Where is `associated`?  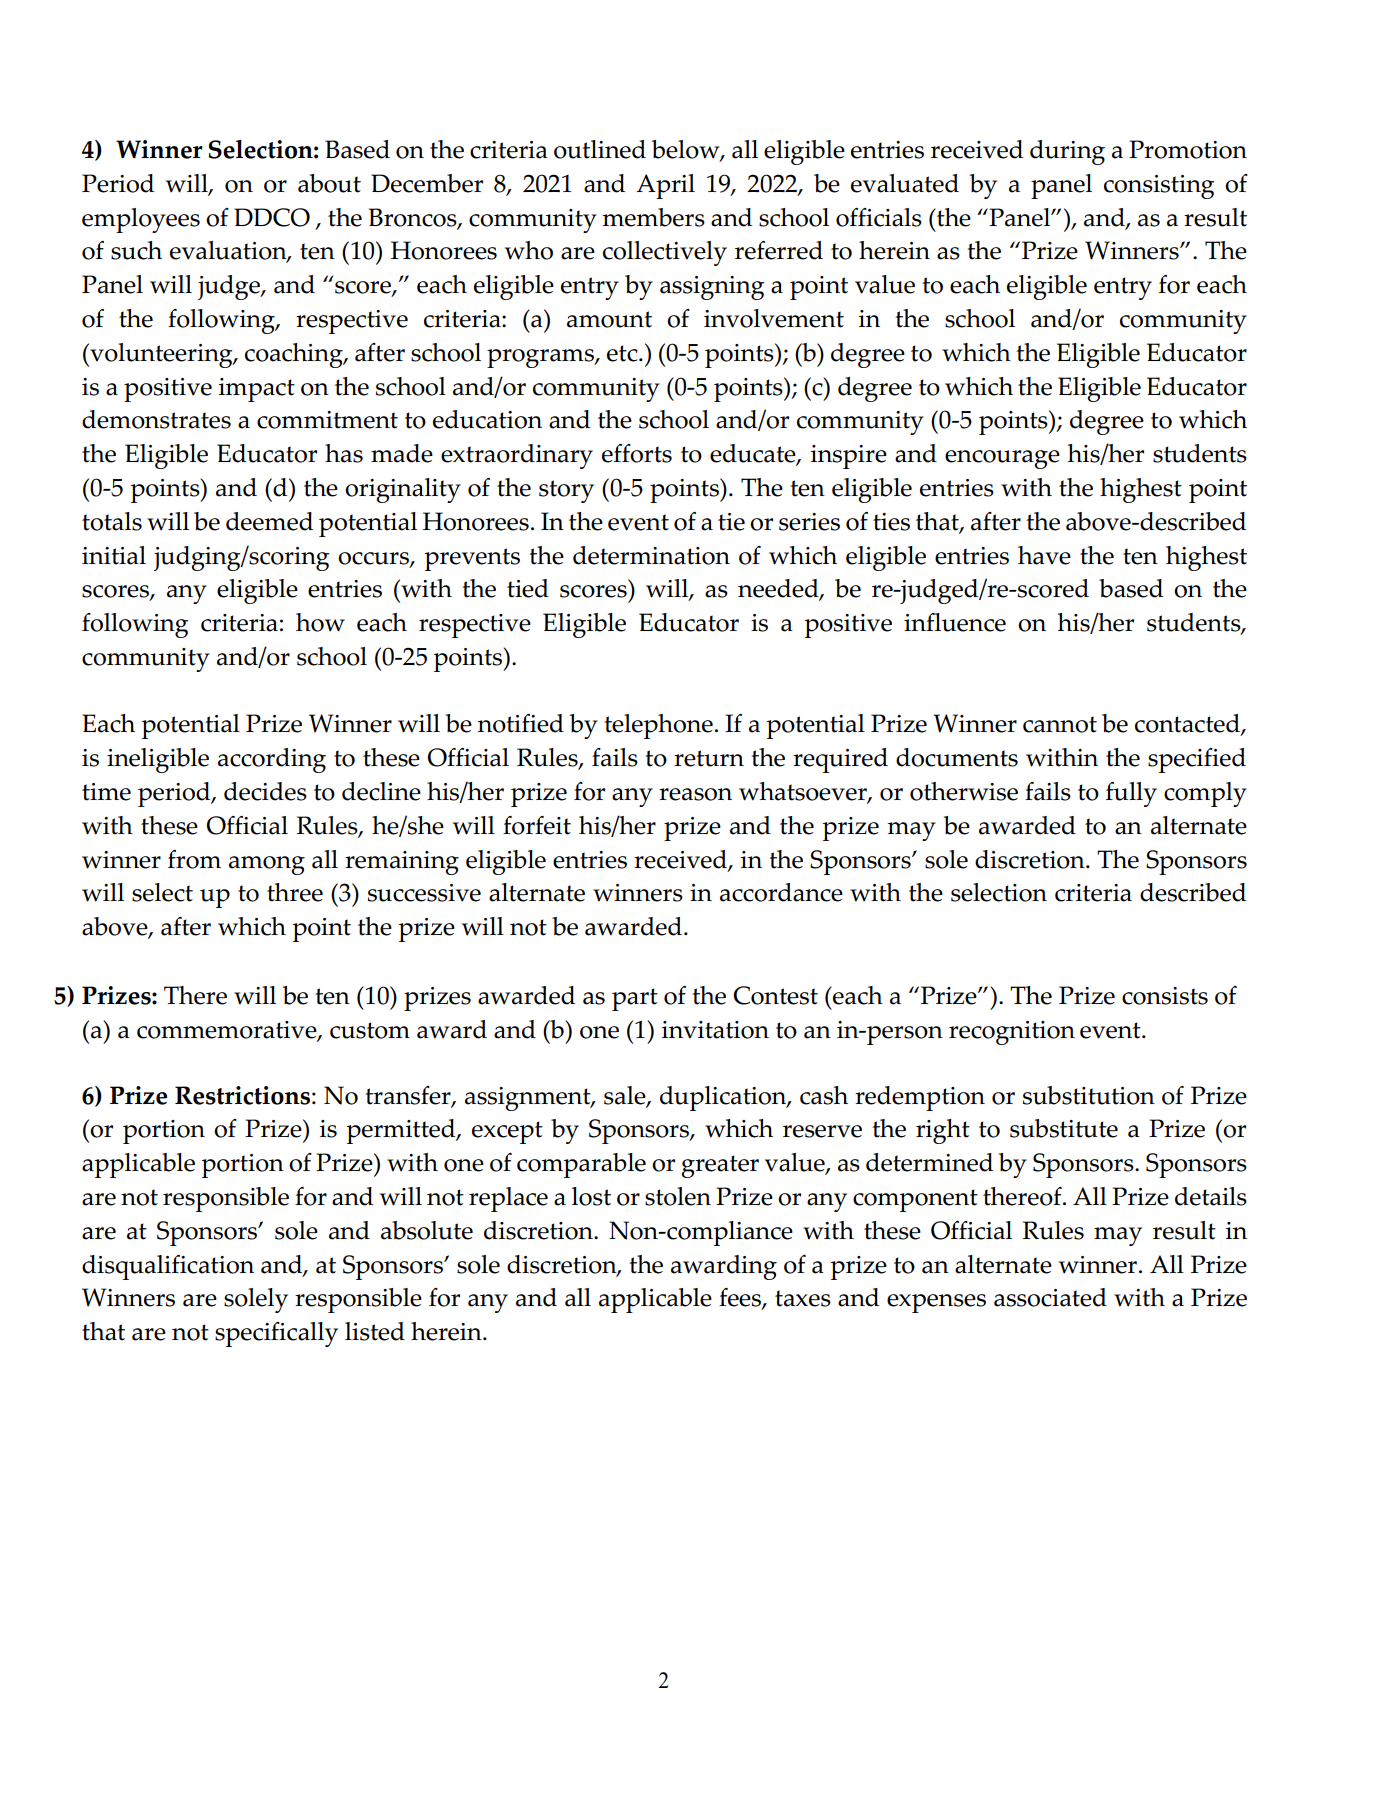
associated is located at coordinates (1050, 1297).
